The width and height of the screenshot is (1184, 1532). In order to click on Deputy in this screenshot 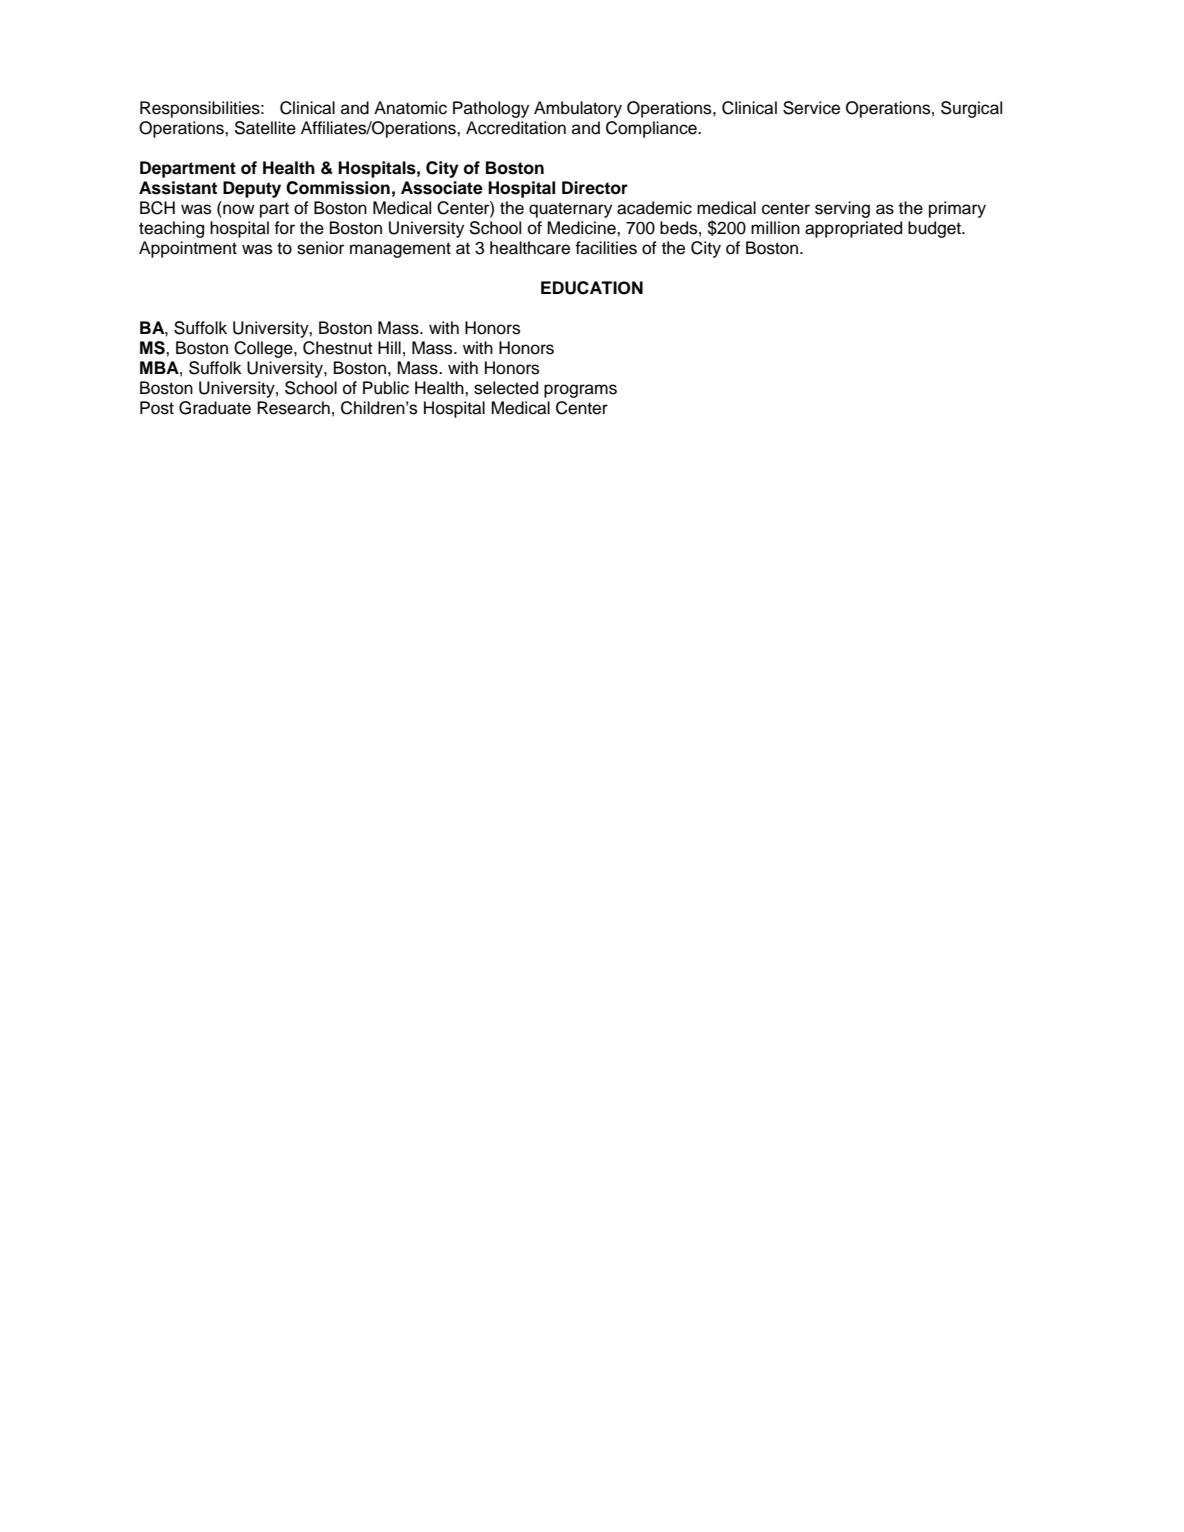, I will do `click(252, 189)`.
